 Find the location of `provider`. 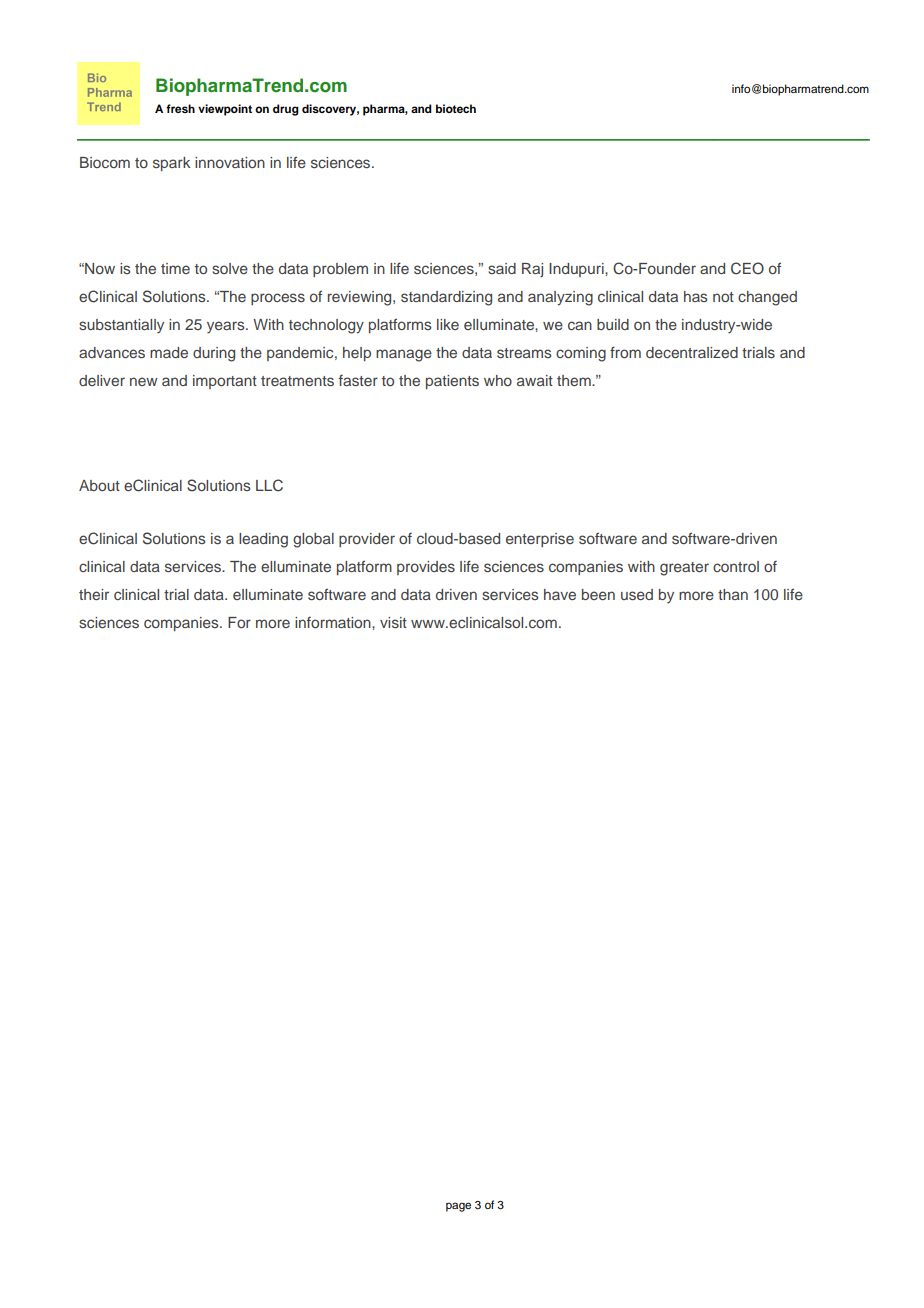

provider is located at coordinates (367, 540).
